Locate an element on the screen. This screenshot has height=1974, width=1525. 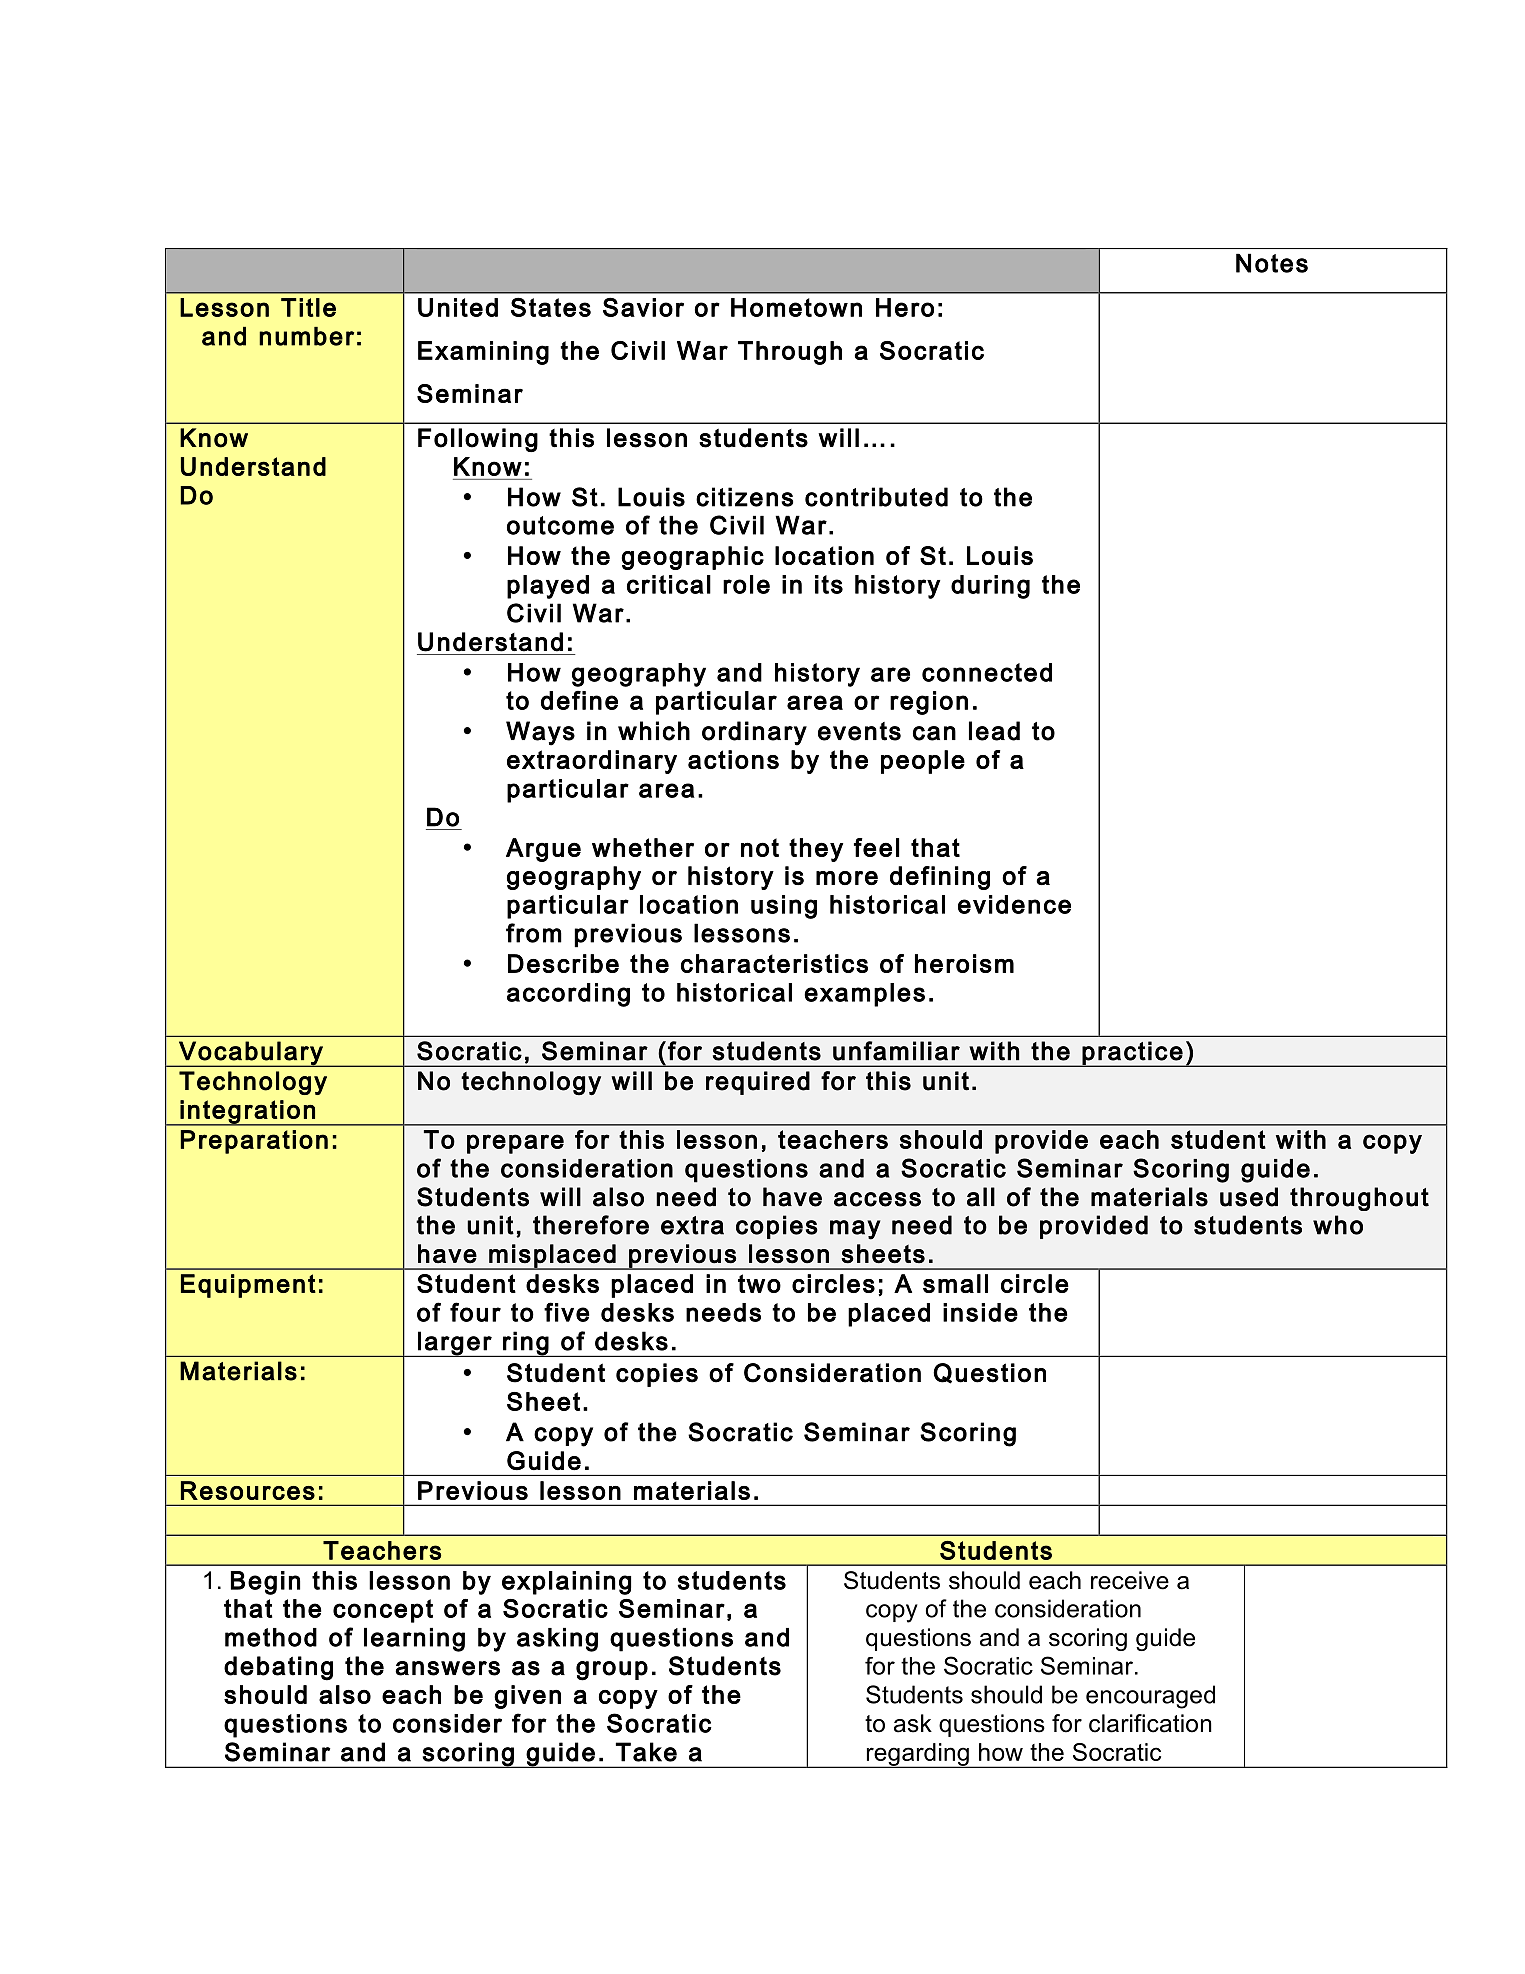
Hometown is located at coordinates (796, 307).
